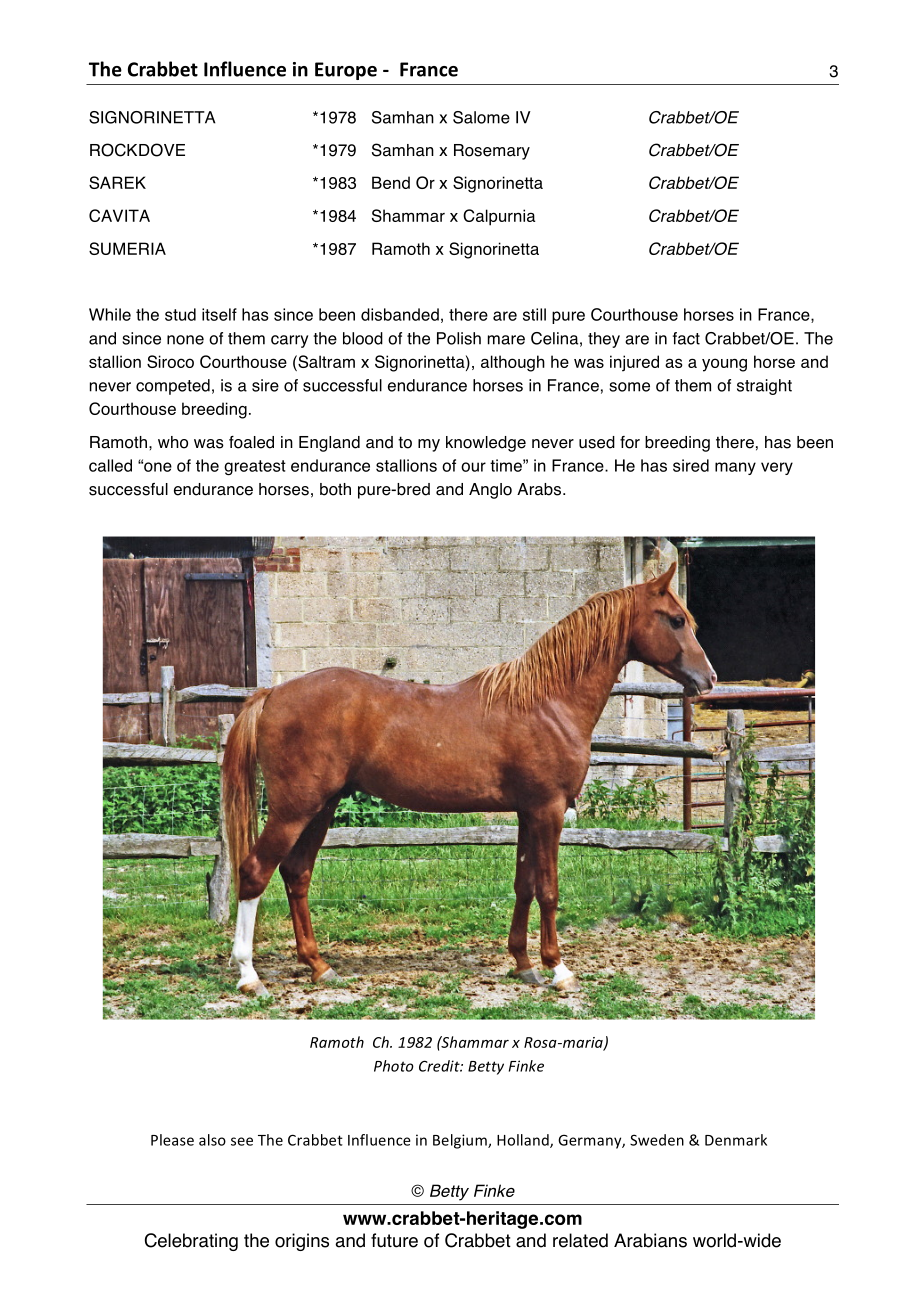  What do you see at coordinates (481, 117) in the screenshot?
I see `Salome` at bounding box center [481, 117].
